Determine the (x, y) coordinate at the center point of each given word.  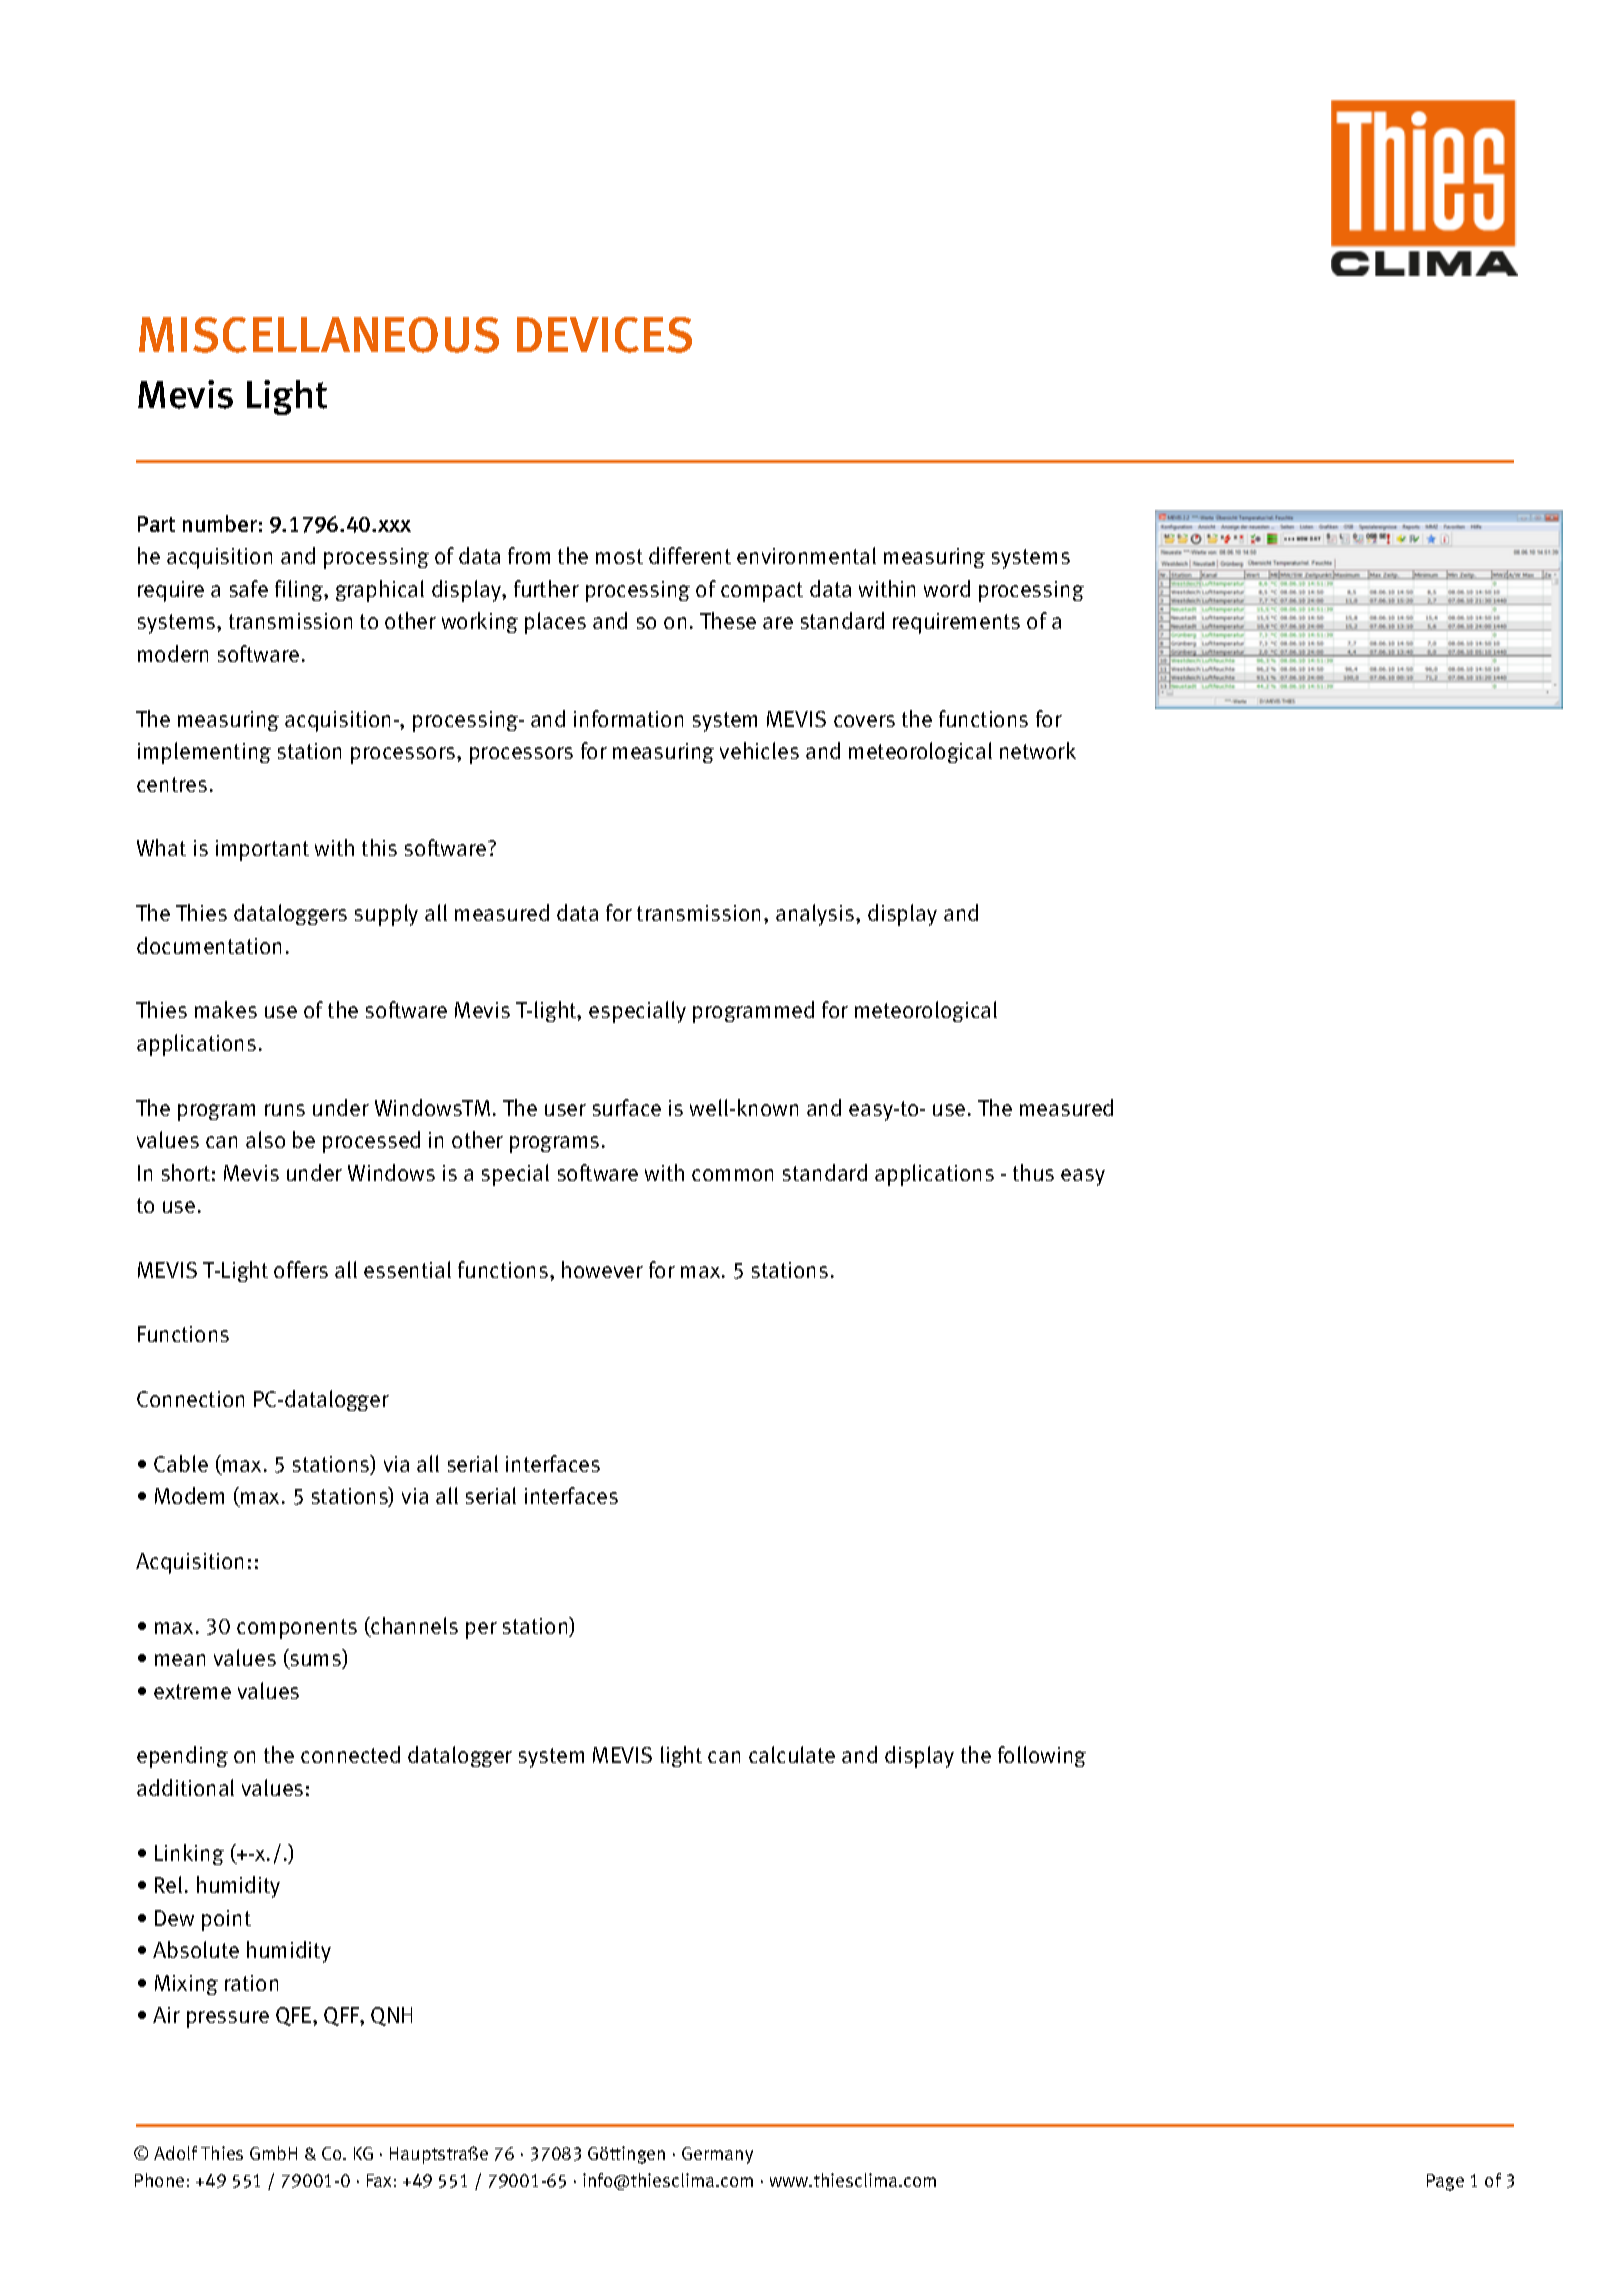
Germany (717, 2155)
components (297, 1629)
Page (1445, 2182)
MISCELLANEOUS (319, 335)
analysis (816, 915)
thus (1033, 1172)
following (1042, 1756)
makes (226, 1009)
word (947, 588)
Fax (379, 2180)
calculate (792, 1754)
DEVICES (604, 335)
